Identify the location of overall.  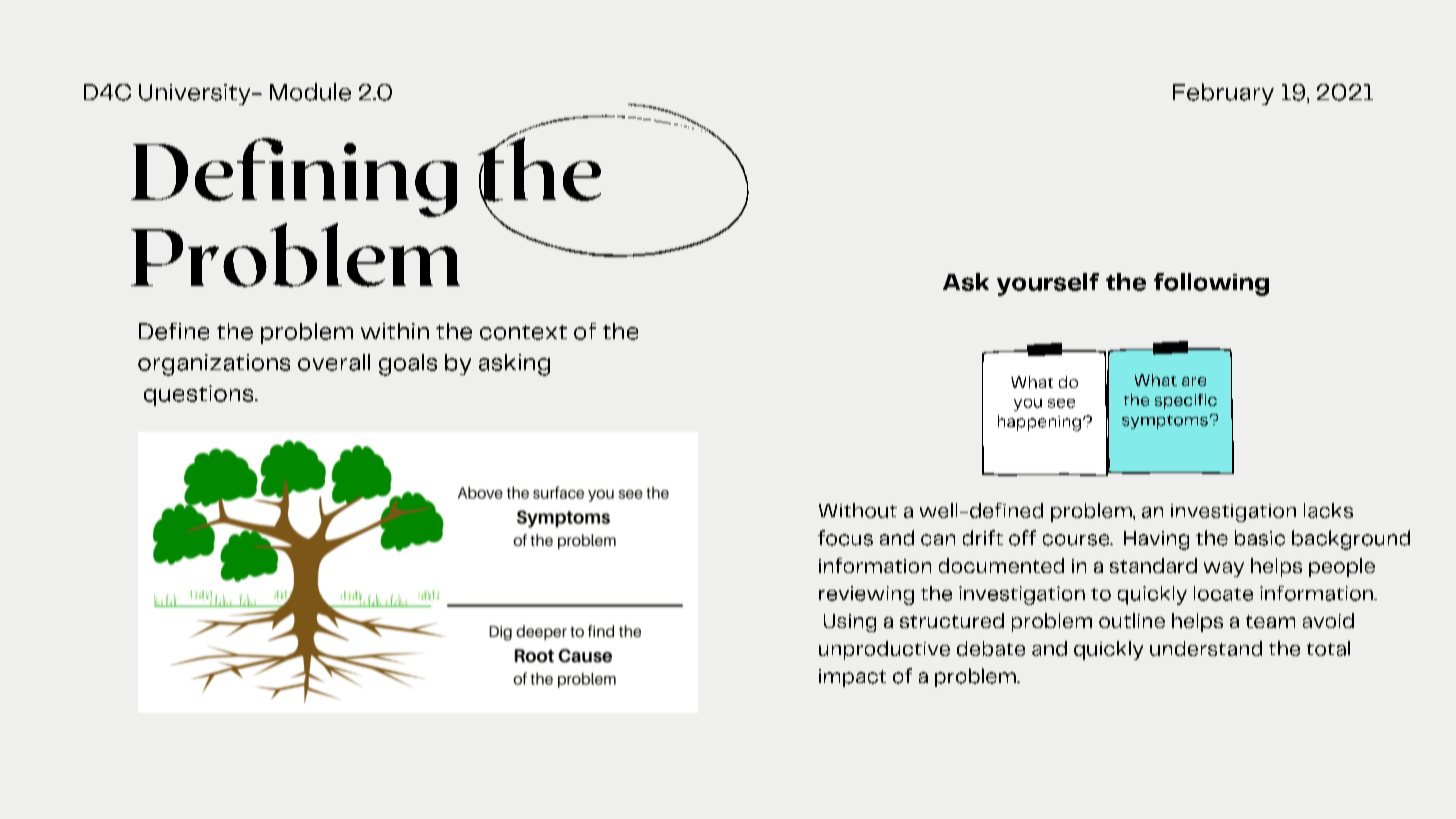
(334, 362).
